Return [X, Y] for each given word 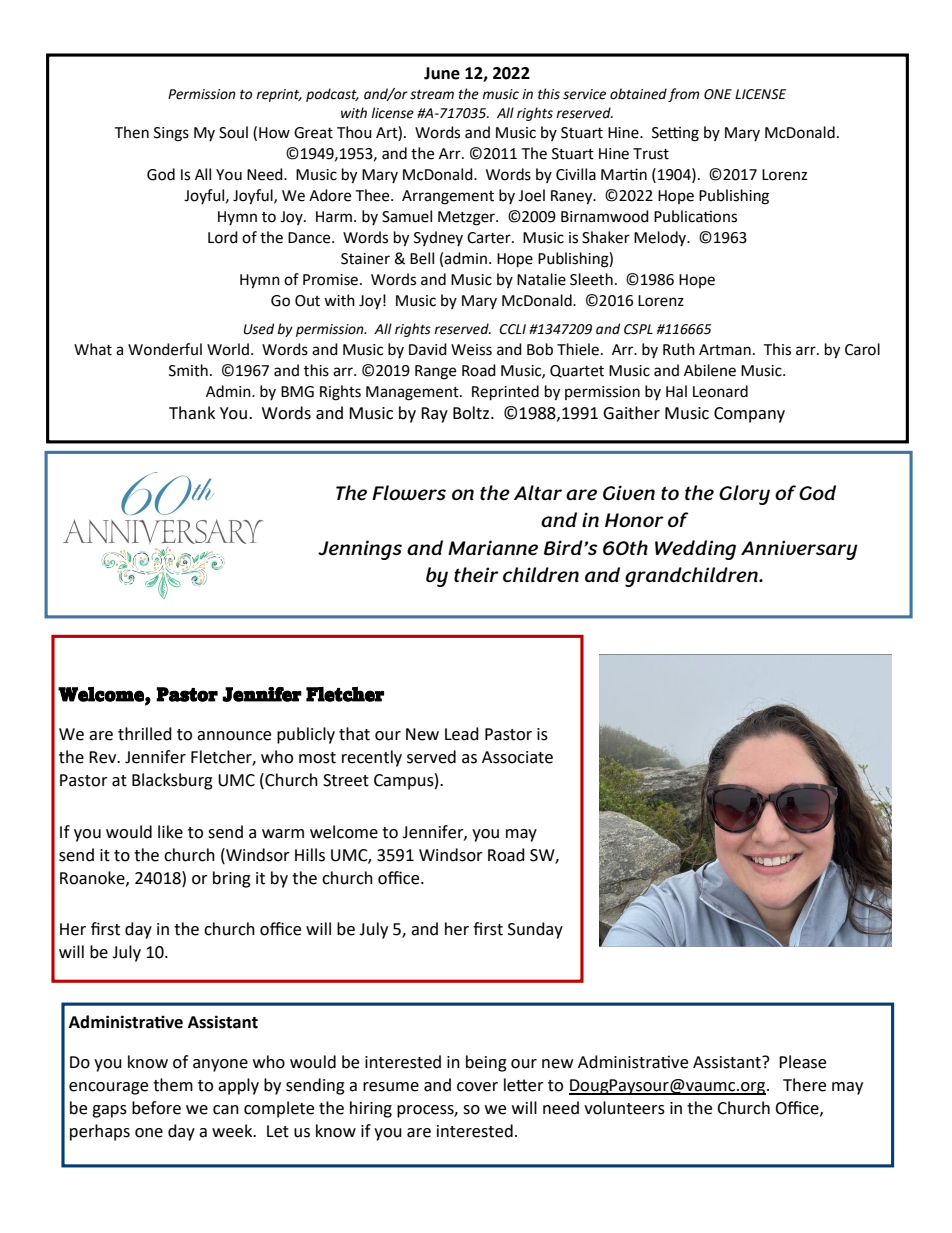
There [804, 1085]
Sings [171, 134]
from [684, 95]
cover [477, 1087]
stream [432, 95]
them [173, 1085]
